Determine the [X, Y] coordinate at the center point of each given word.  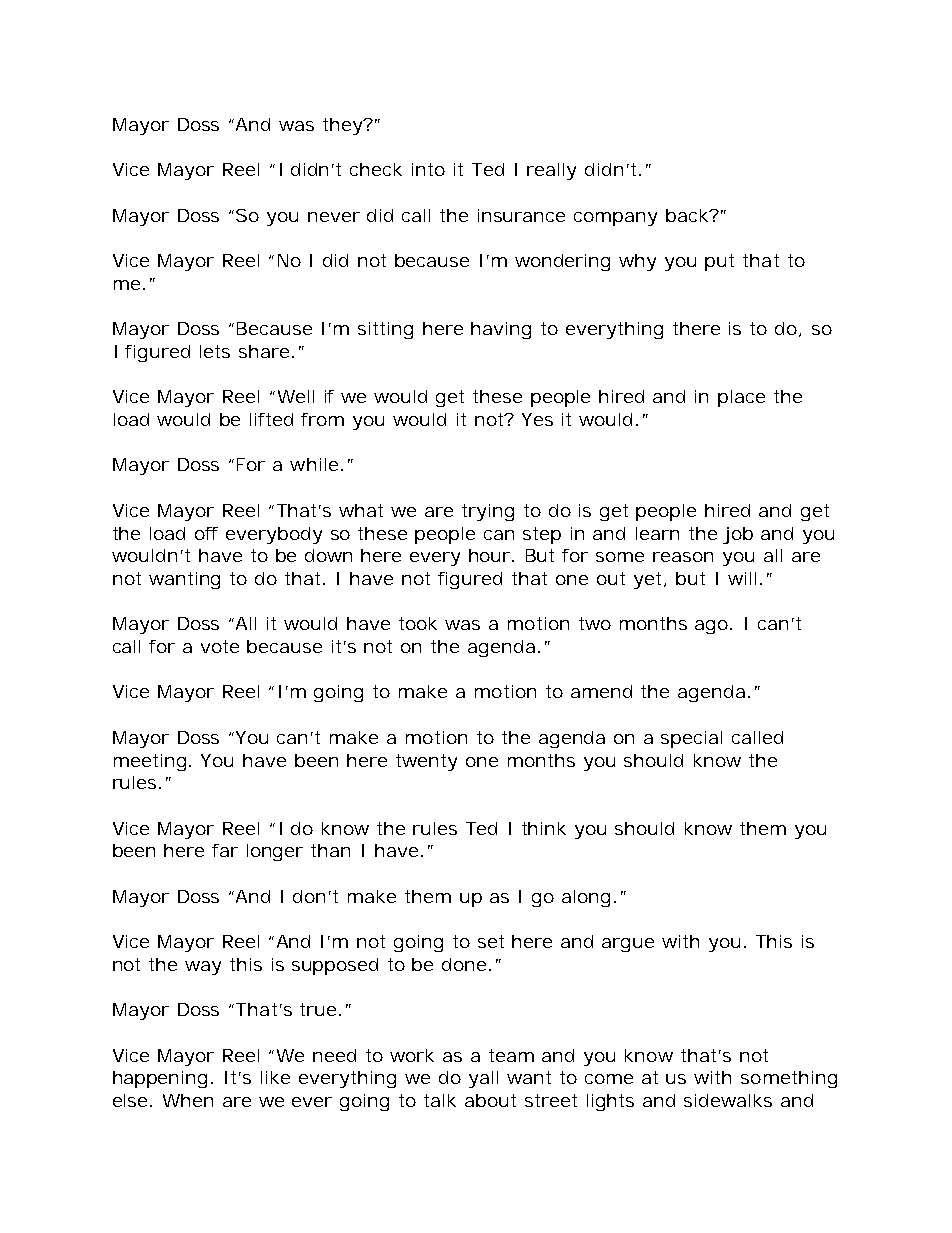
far [225, 850]
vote [220, 646]
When [188, 1100]
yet [649, 580]
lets [215, 351]
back [688, 215]
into [428, 169]
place [741, 398]
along [586, 898]
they [343, 126]
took [418, 623]
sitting [385, 330]
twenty [426, 762]
